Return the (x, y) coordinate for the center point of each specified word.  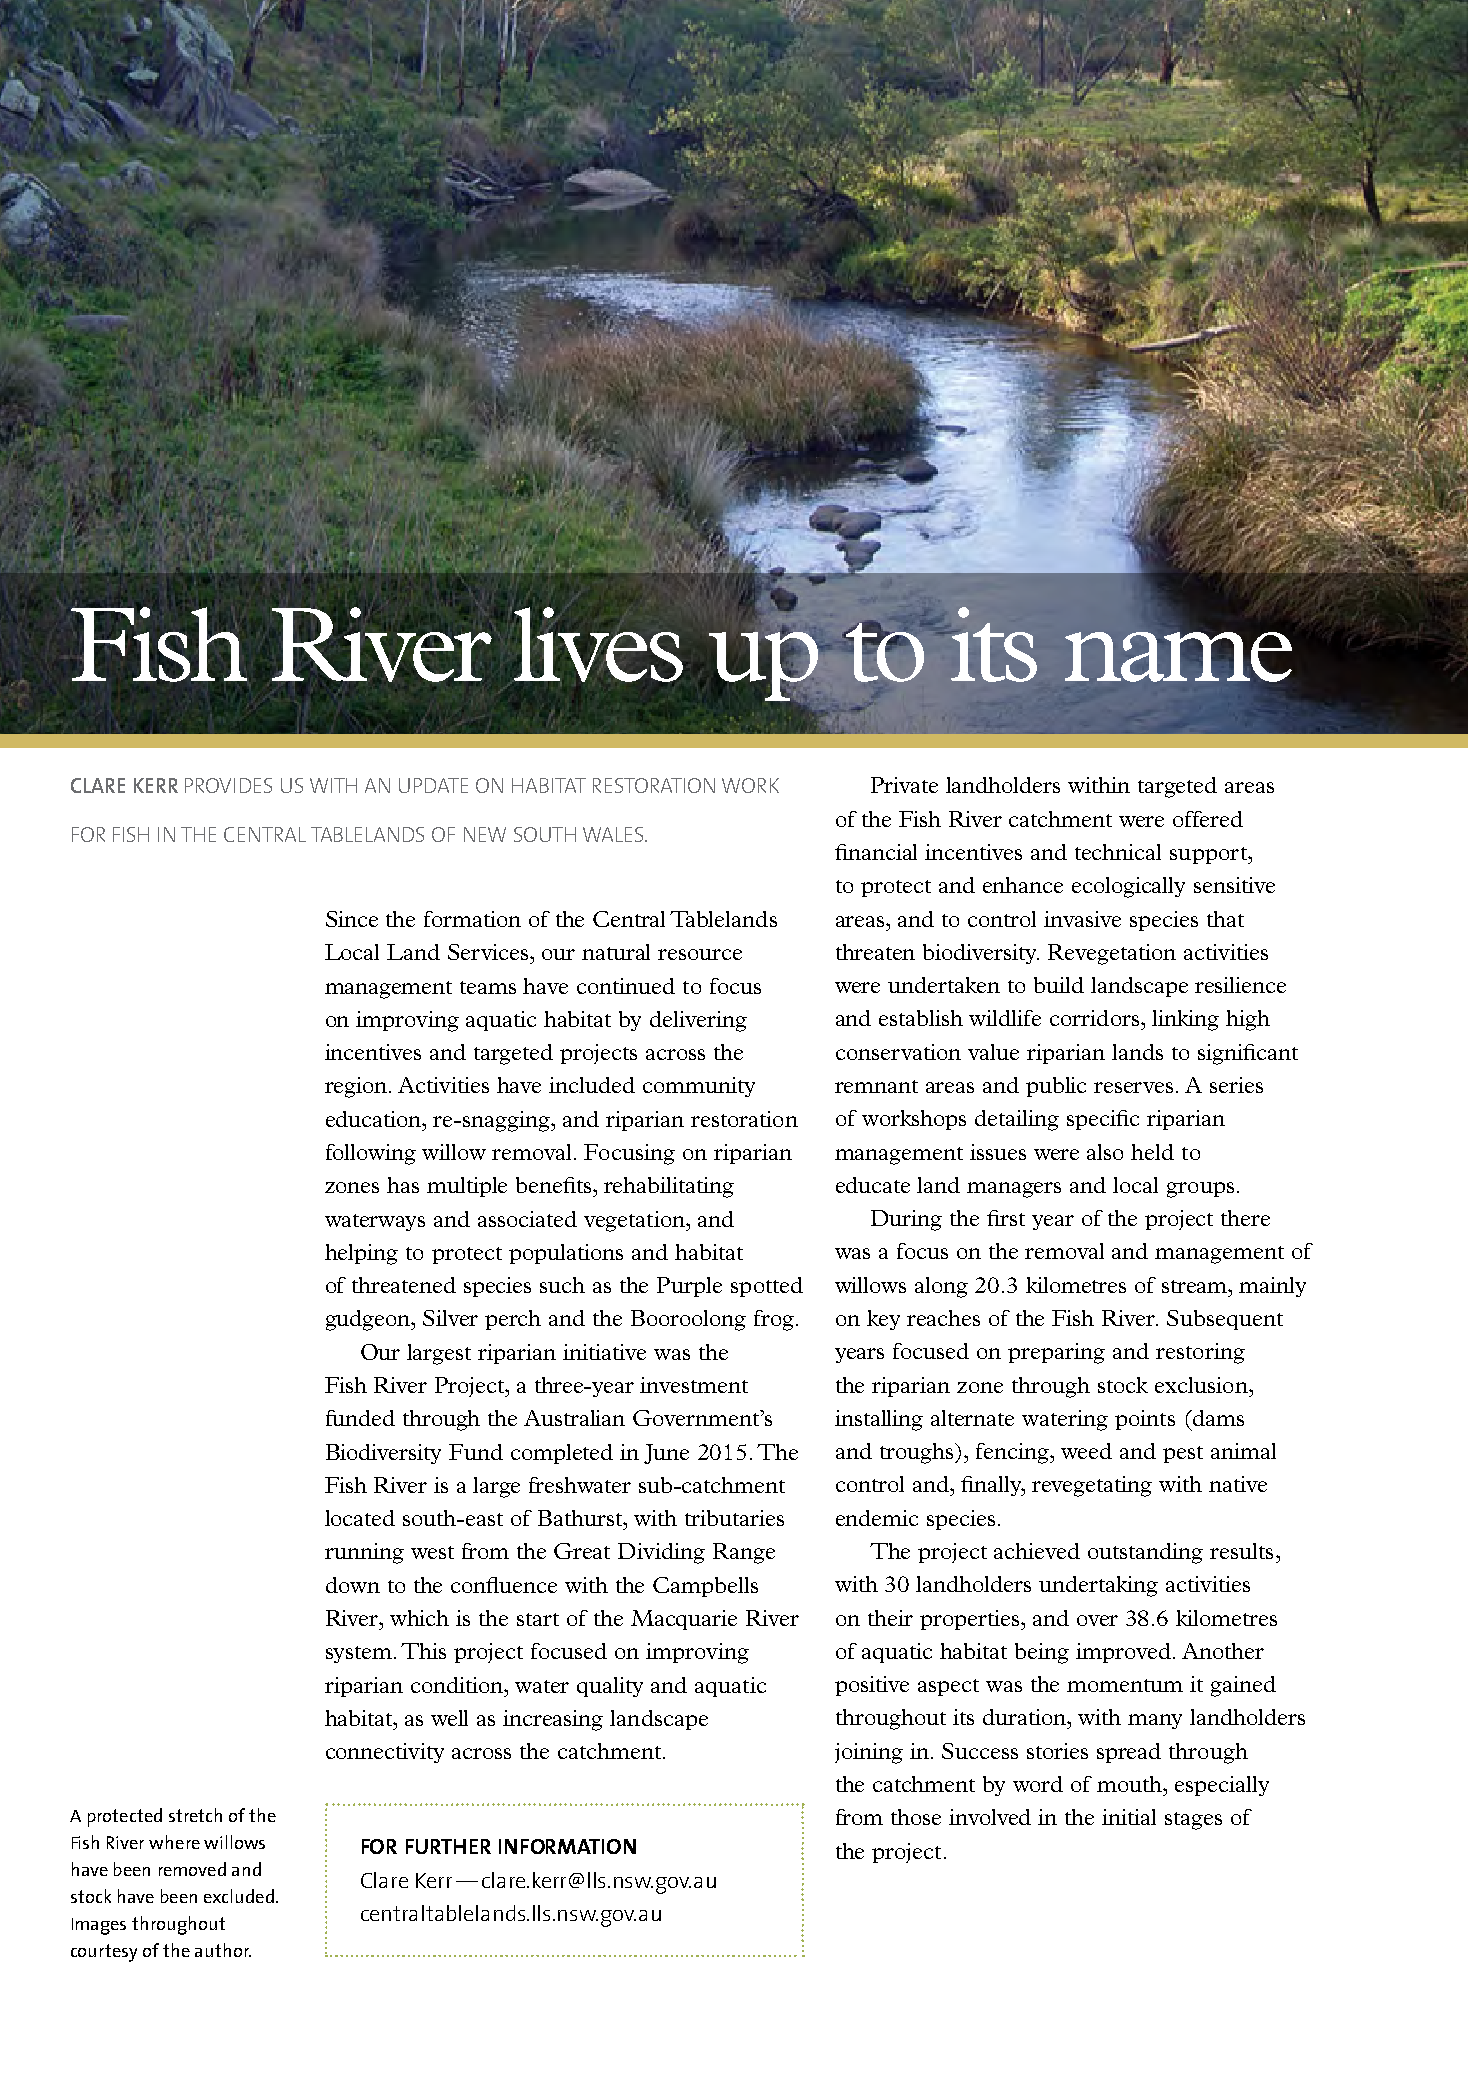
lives (598, 644)
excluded (239, 1896)
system (360, 1654)
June (666, 1454)
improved (1123, 1653)
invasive (1082, 919)
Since (352, 919)
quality (610, 1687)
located (360, 1518)
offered (1208, 819)
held (1152, 1152)
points (1145, 1420)
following (371, 1154)
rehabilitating (669, 1187)
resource (700, 954)
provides (228, 785)
